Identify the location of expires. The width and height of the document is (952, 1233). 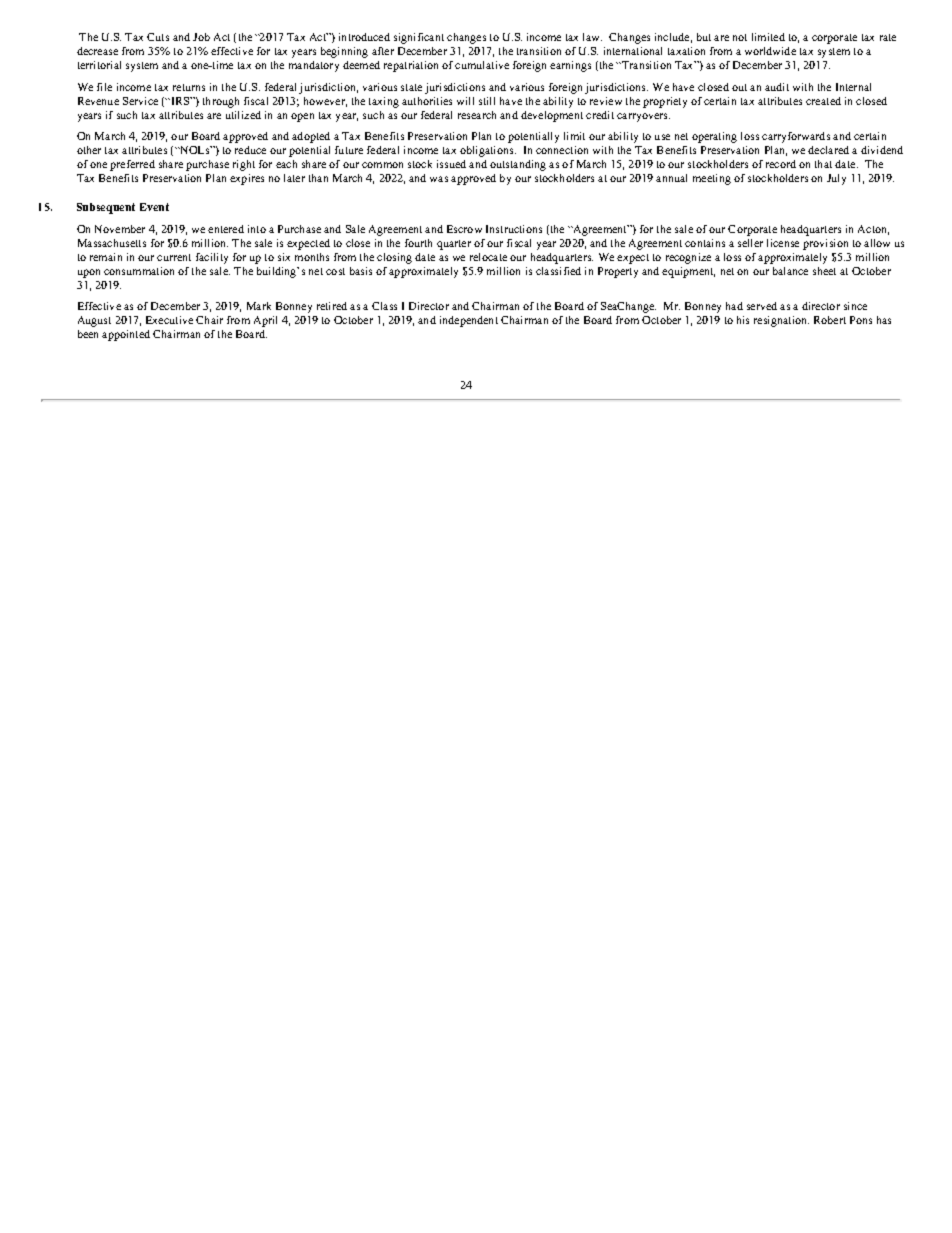
(247, 179).
